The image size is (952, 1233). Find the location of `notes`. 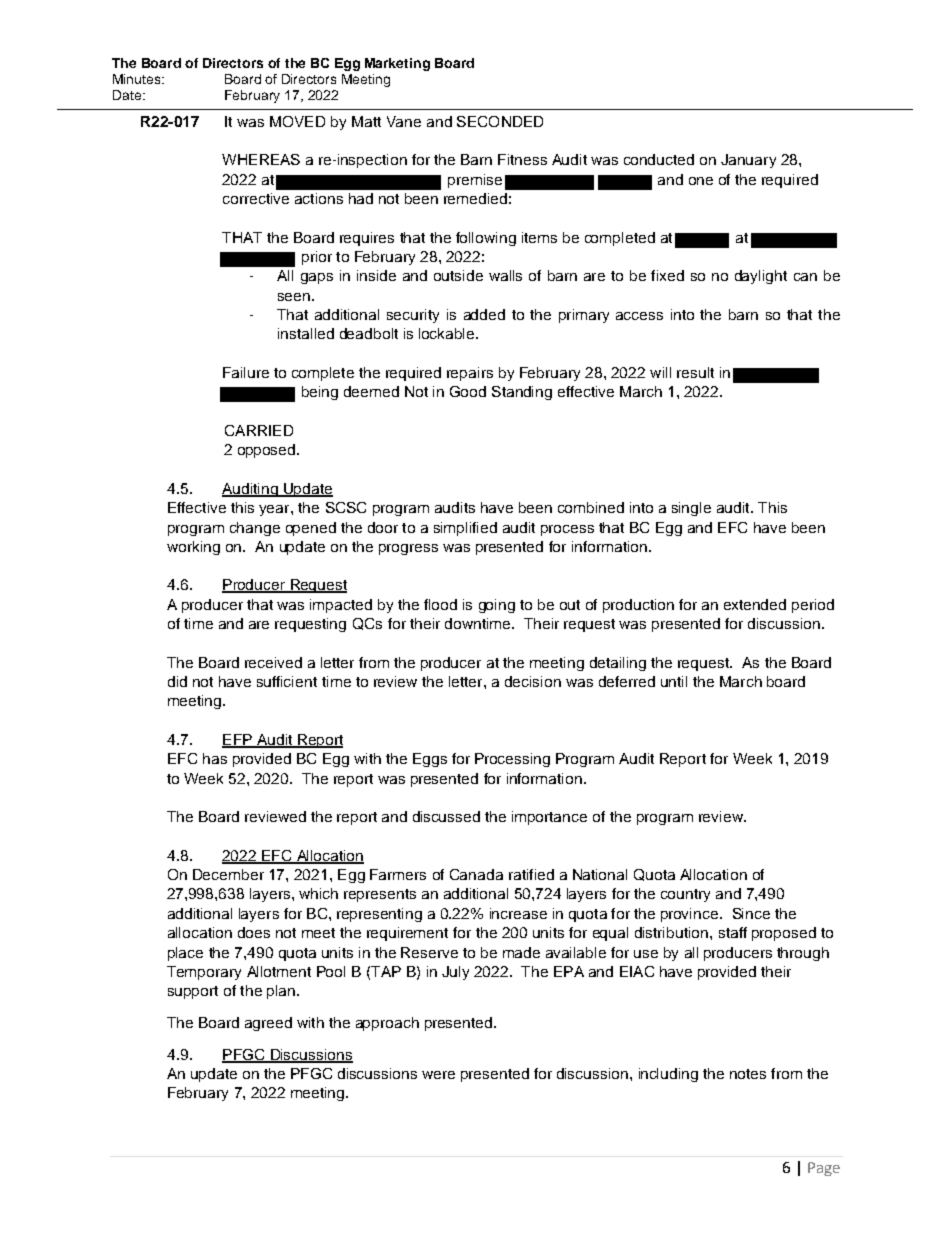

notes is located at coordinates (748, 1074).
